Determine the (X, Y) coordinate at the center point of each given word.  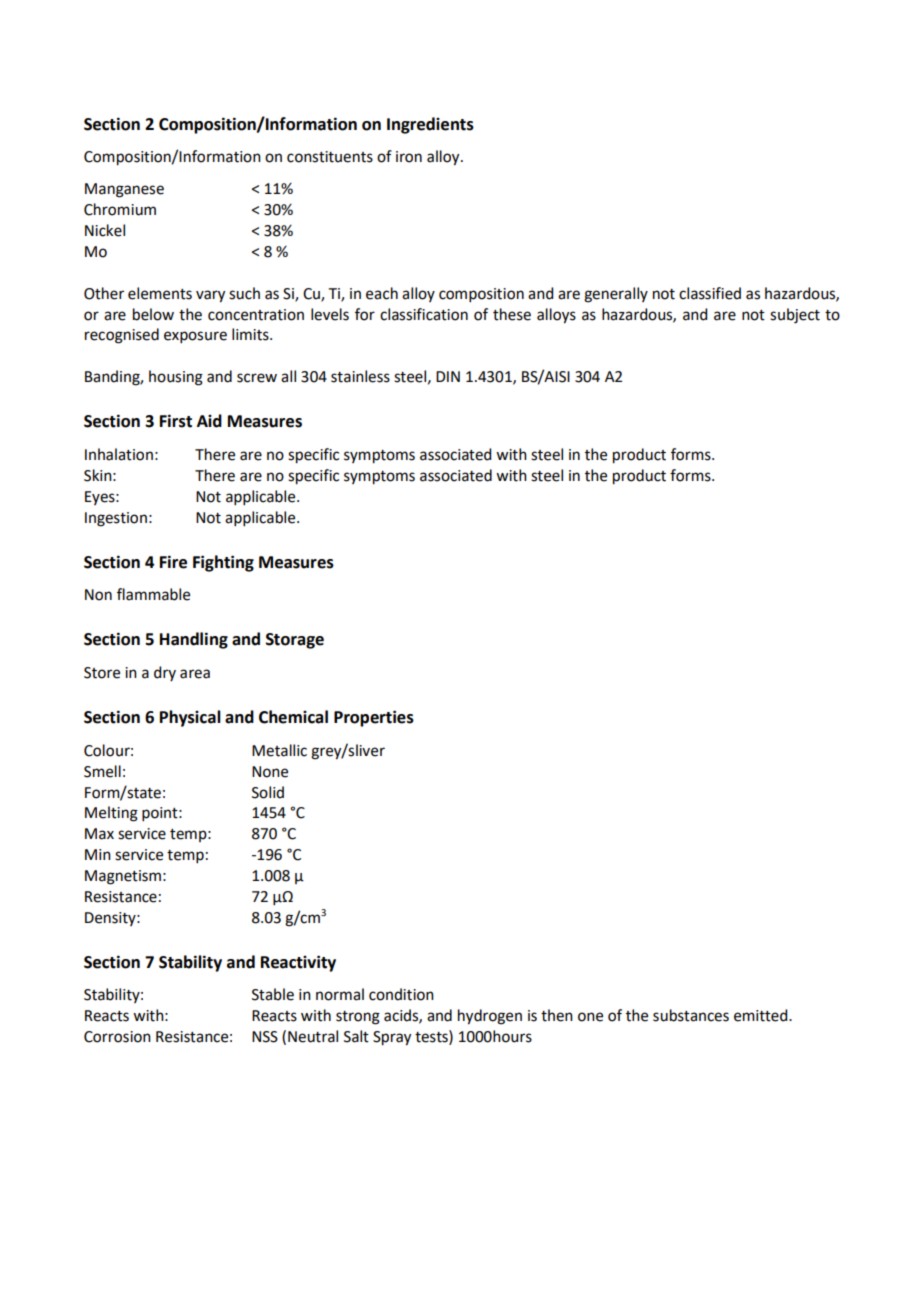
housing (176, 378)
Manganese (124, 190)
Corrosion (117, 1037)
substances (691, 1015)
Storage (295, 641)
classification (424, 314)
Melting (111, 814)
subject (795, 316)
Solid (268, 792)
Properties (374, 718)
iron (409, 157)
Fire (173, 562)
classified (710, 293)
